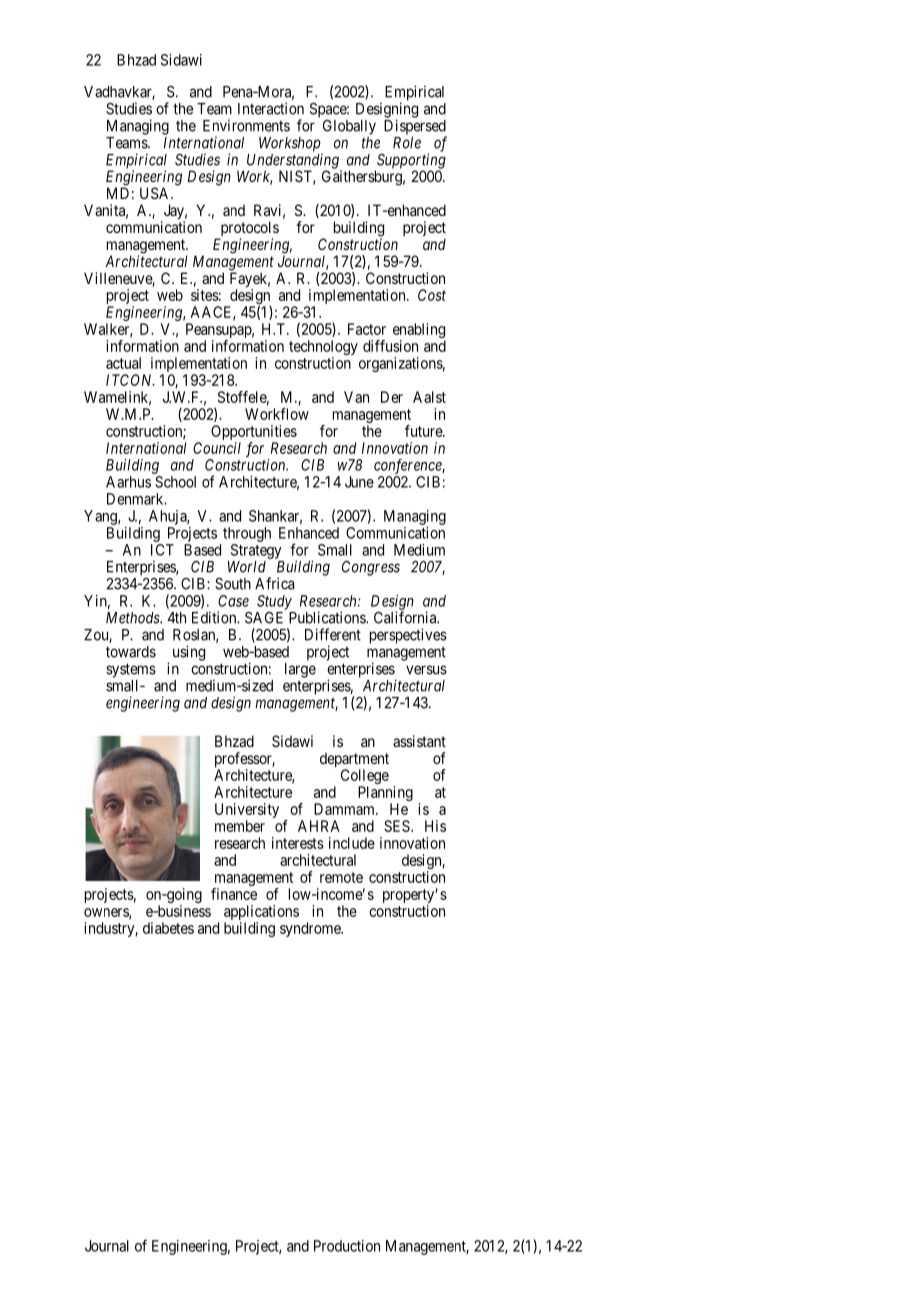 This screenshot has height=1308, width=924. What do you see at coordinates (407, 143) in the screenshot?
I see `Role` at bounding box center [407, 143].
